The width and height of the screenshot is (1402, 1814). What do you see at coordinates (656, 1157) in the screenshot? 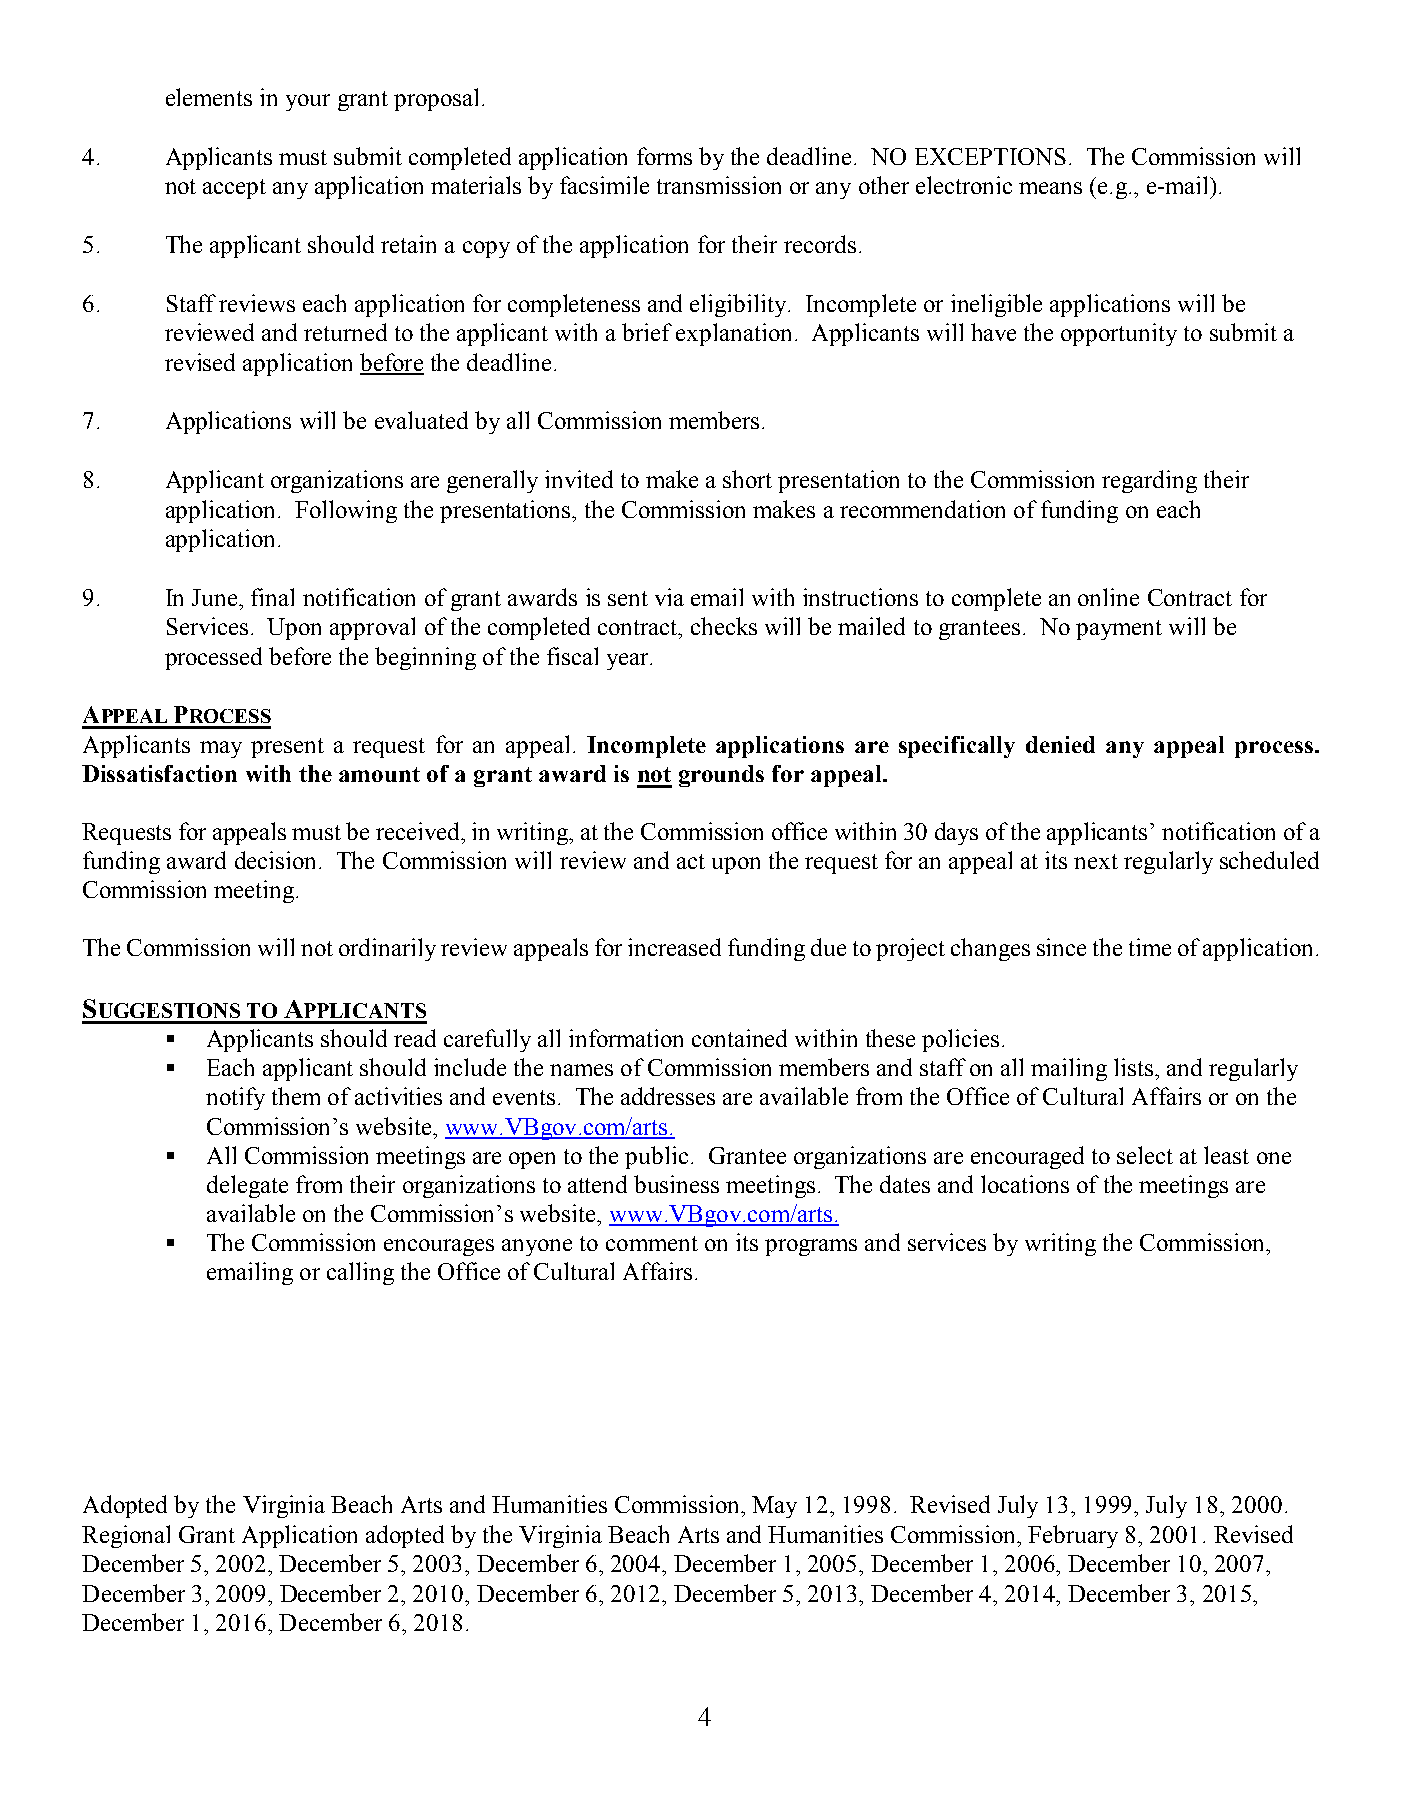
I see `public` at bounding box center [656, 1157].
